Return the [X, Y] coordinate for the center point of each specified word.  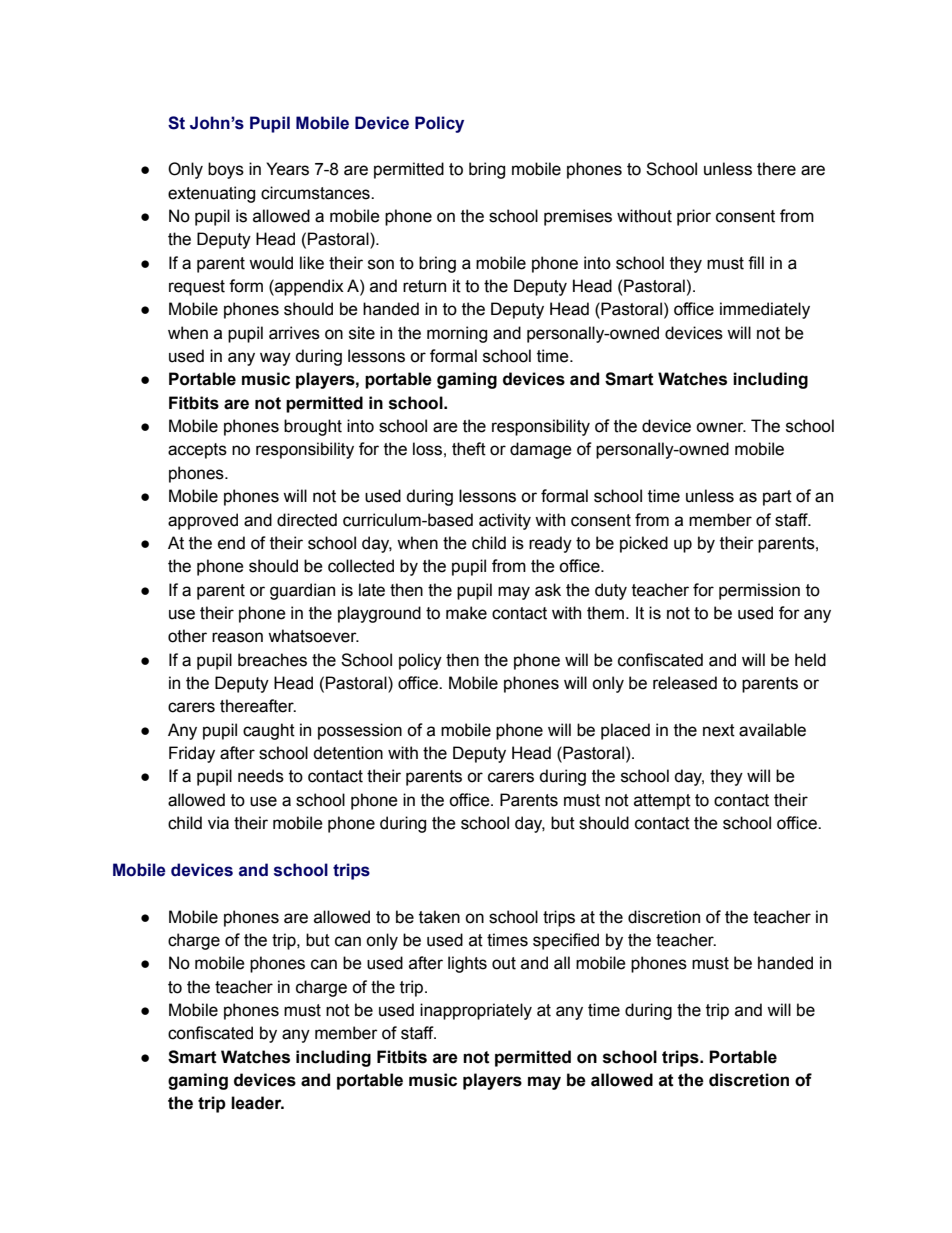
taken [439, 917]
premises [578, 217]
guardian [302, 591]
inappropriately [476, 1011]
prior [694, 217]
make [466, 613]
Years [287, 169]
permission [759, 591]
